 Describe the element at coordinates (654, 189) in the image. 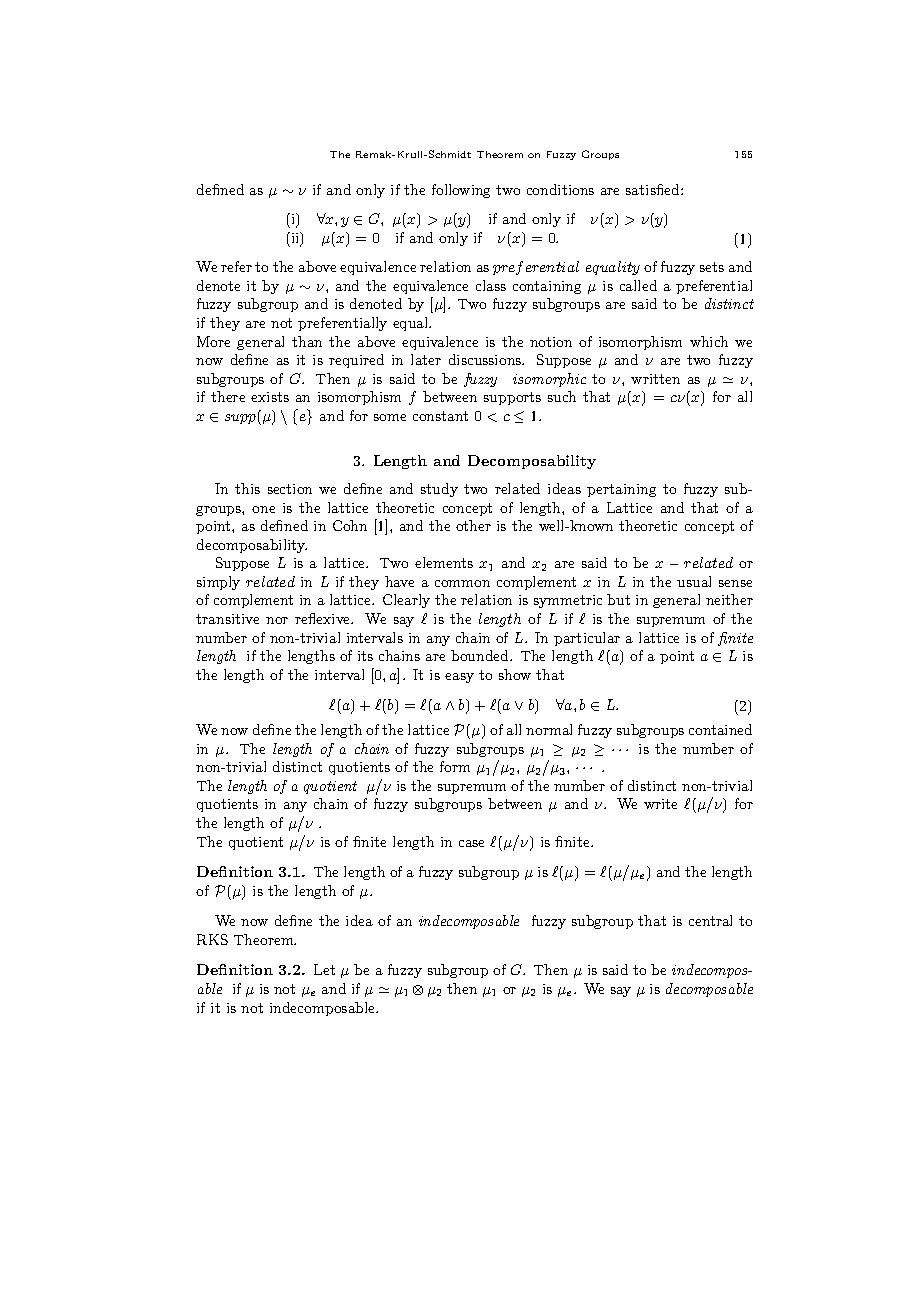

I see `satisfied` at that location.
